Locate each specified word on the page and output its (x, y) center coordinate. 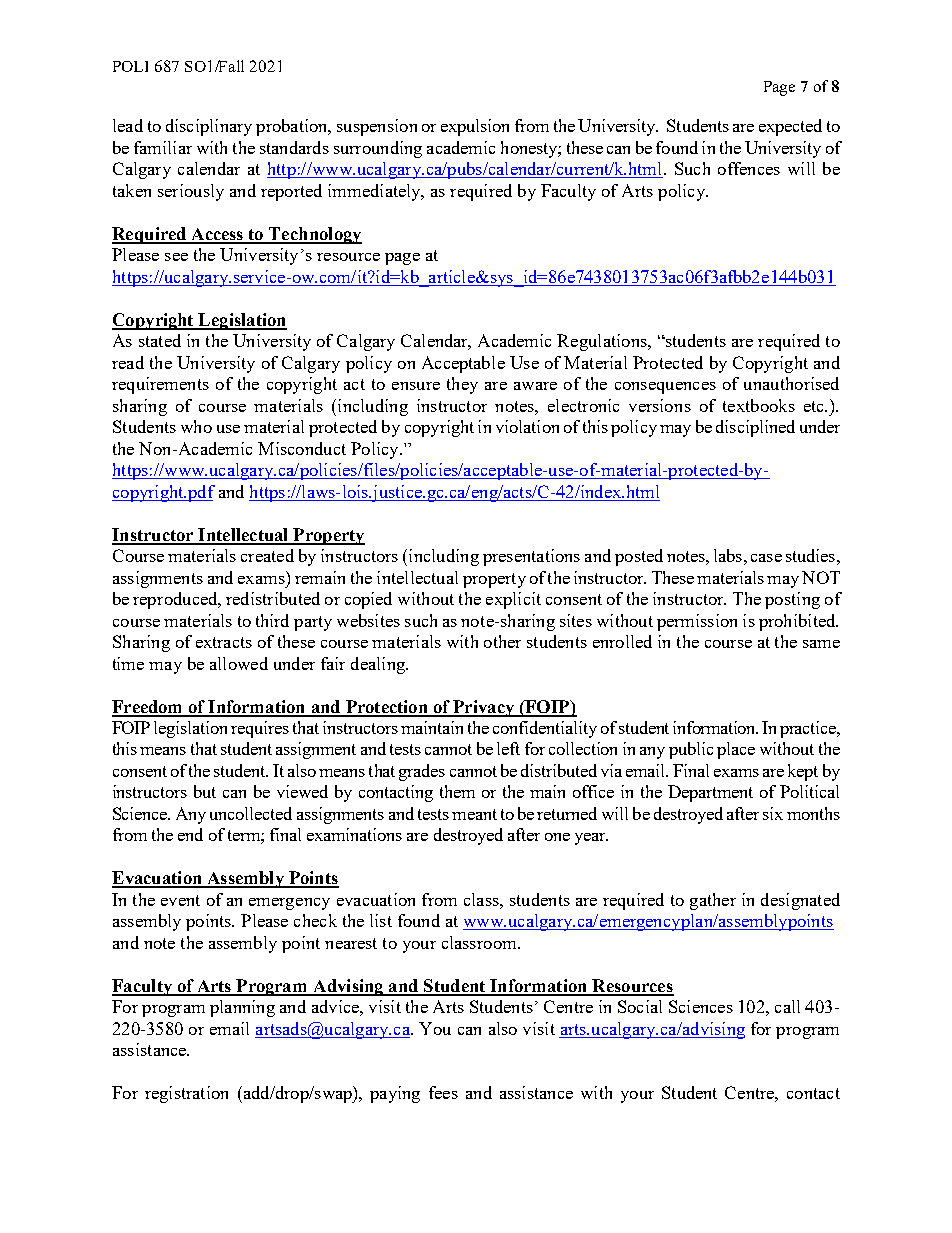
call (787, 1006)
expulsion (475, 127)
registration (186, 1094)
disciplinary (209, 127)
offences (749, 168)
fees (443, 1092)
